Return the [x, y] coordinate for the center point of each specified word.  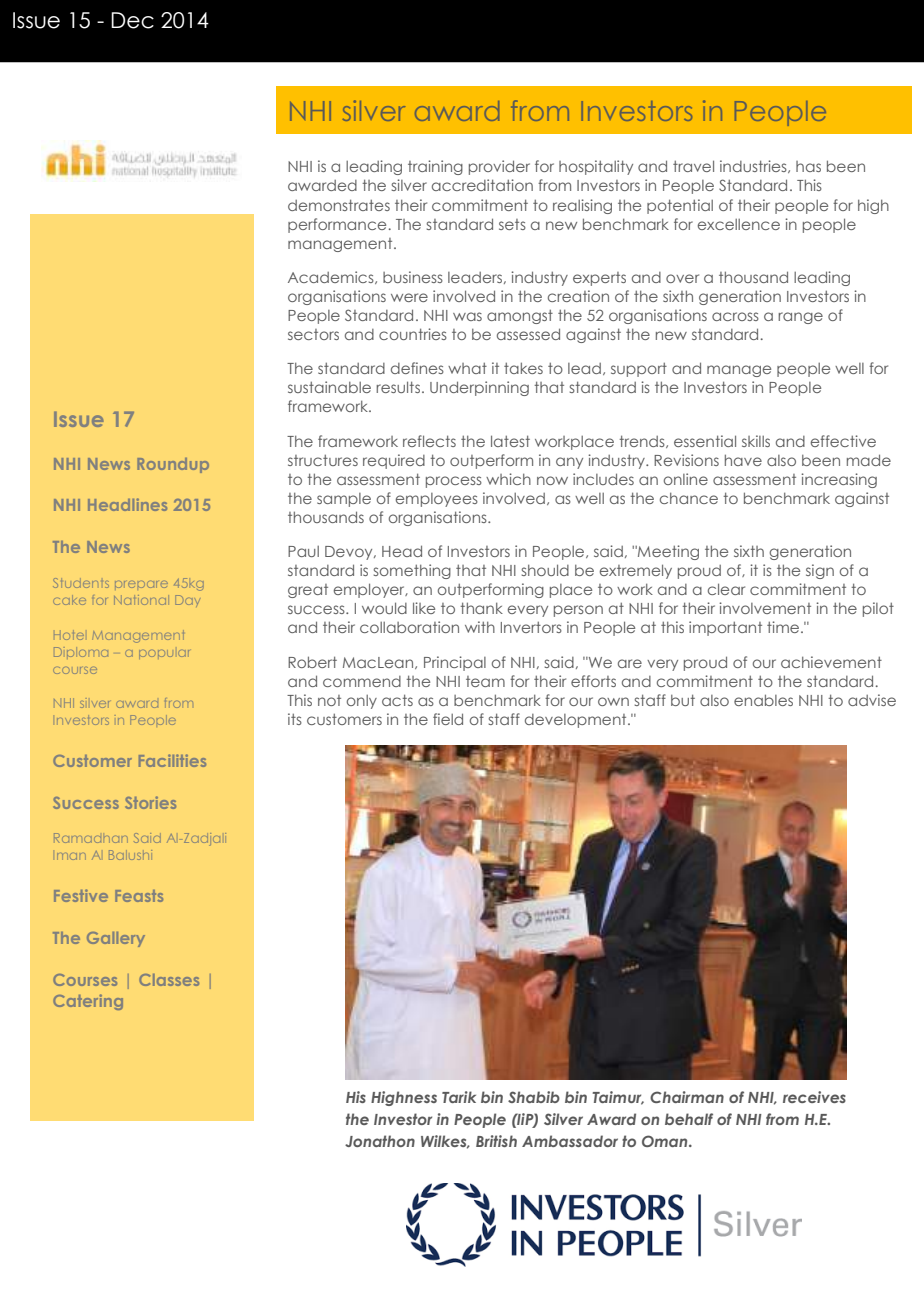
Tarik [459, 1097]
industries [754, 166]
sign [820, 571]
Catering [88, 1002]
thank [481, 608]
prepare [141, 584]
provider [499, 167]
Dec [132, 20]
